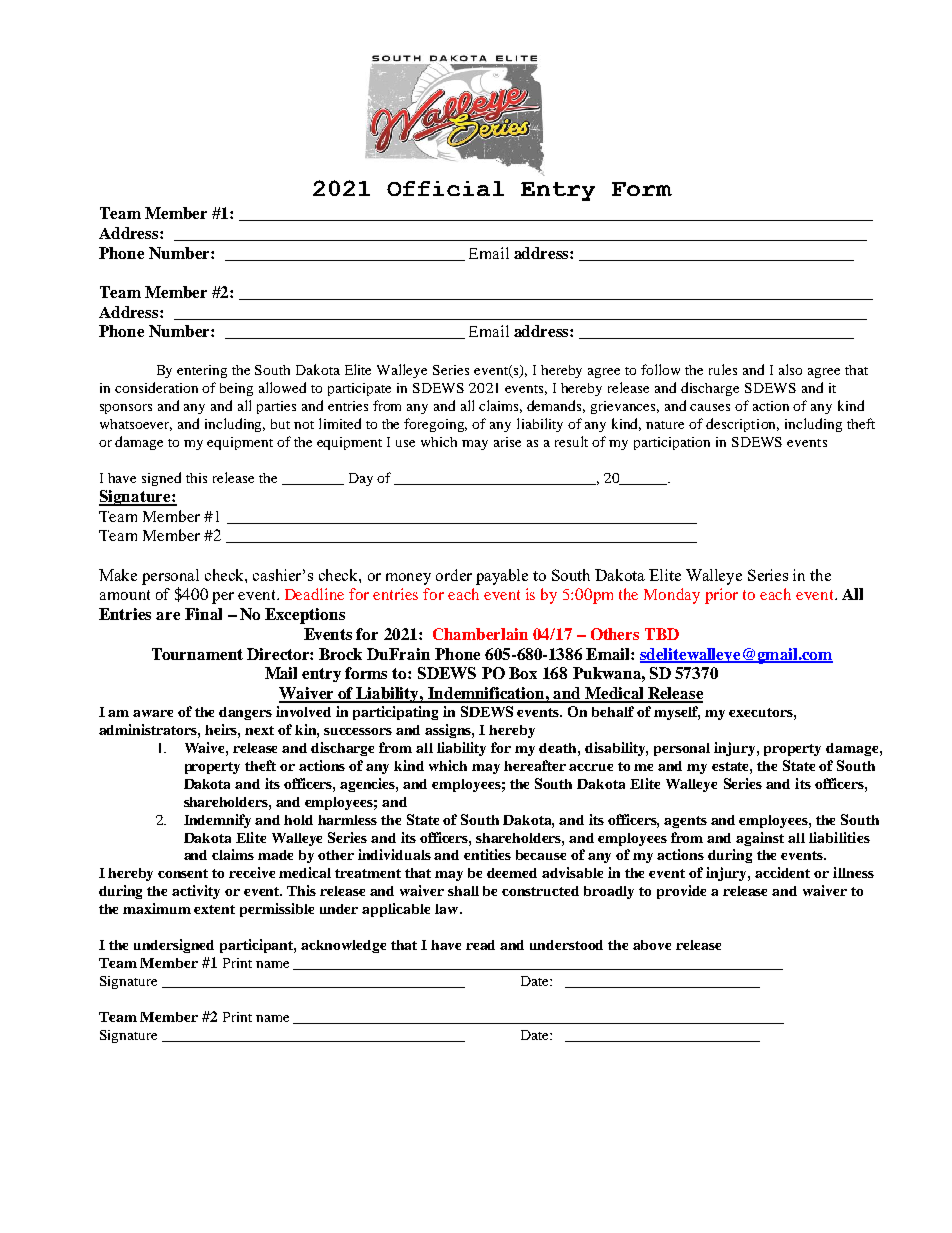  Describe the element at coordinates (721, 596) in the screenshot. I see `prior` at that location.
